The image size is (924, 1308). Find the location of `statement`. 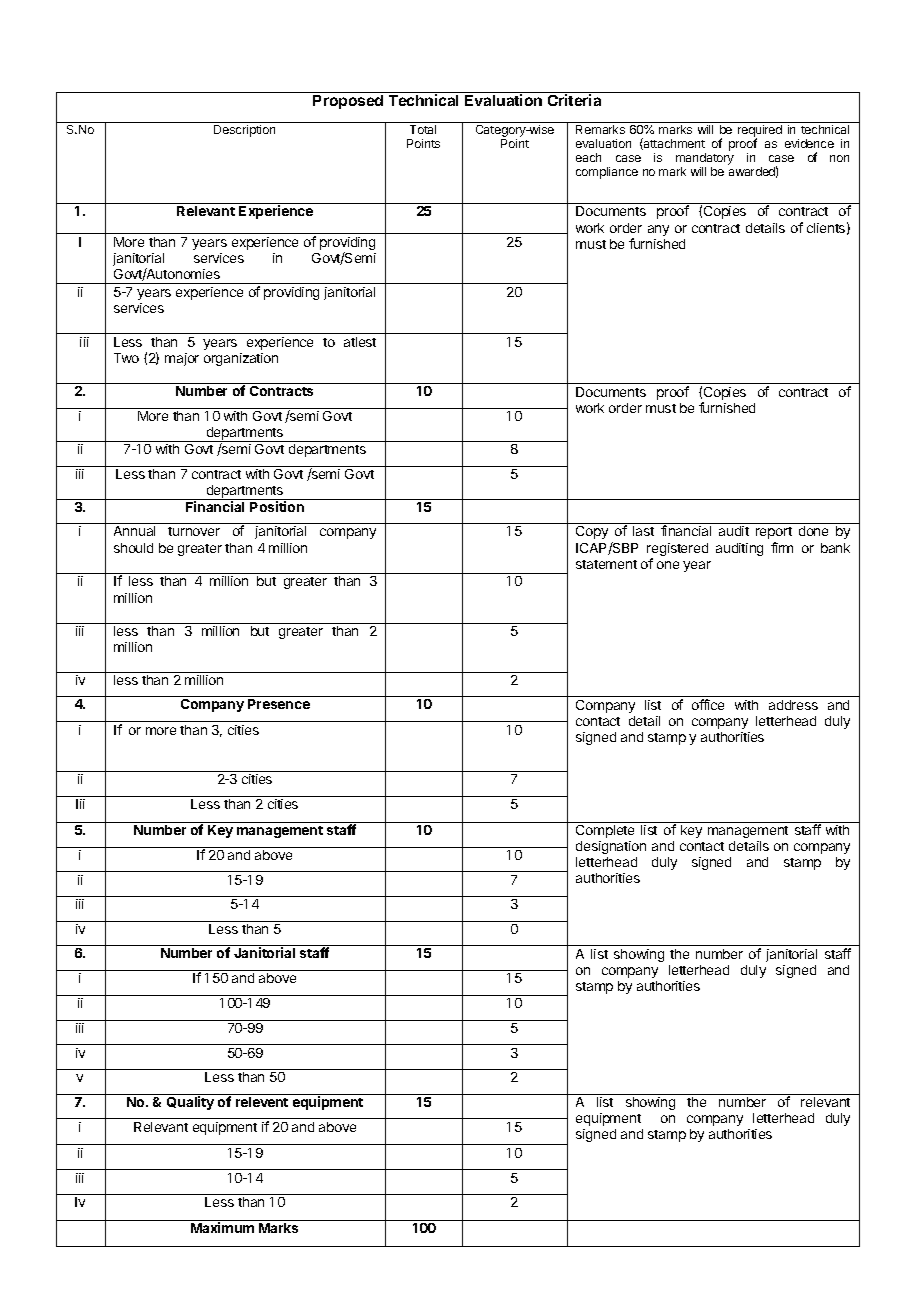

statement is located at coordinates (606, 564).
